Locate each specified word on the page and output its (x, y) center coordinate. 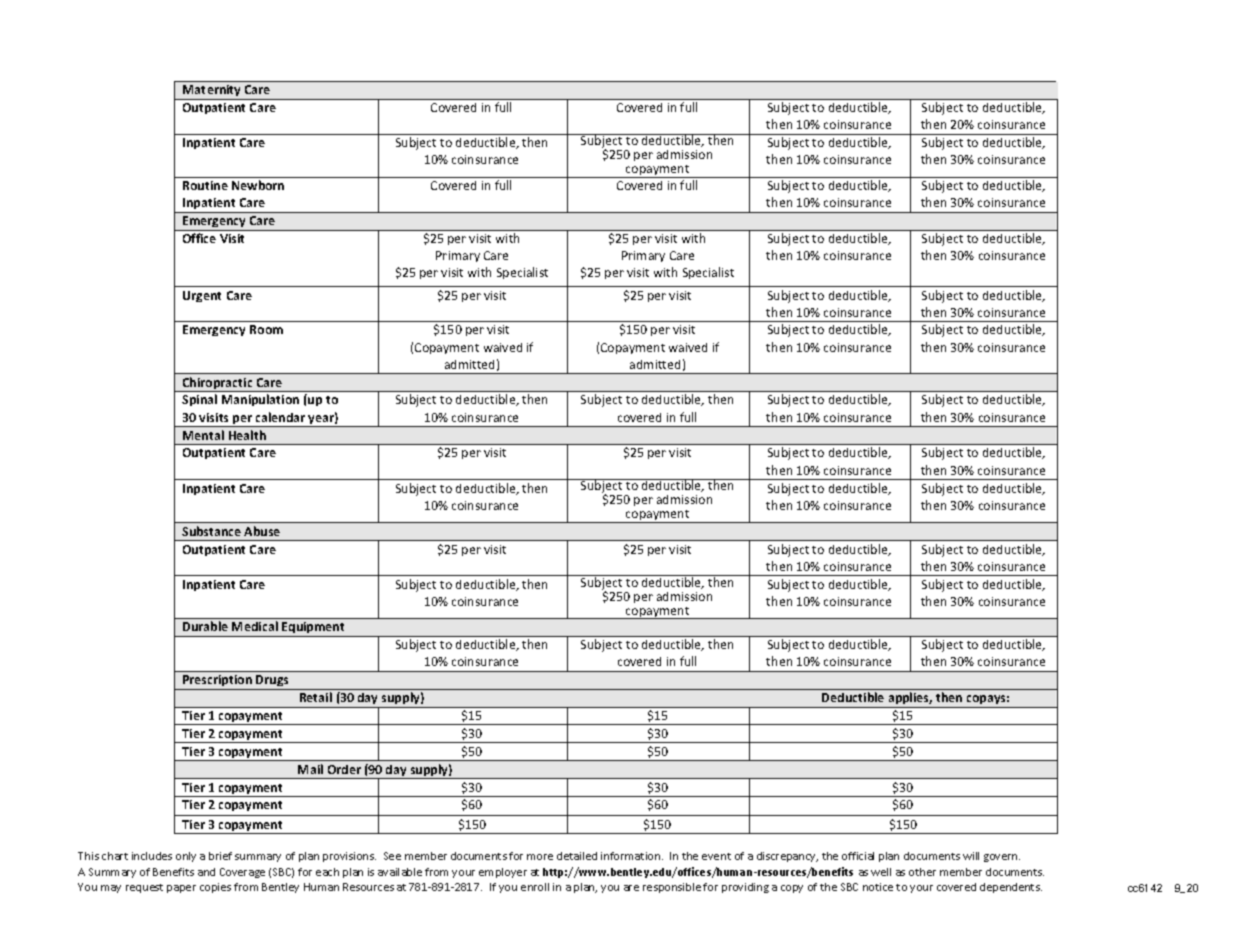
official (858, 856)
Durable (205, 626)
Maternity (212, 92)
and (206, 872)
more (540, 857)
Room (266, 329)
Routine (205, 185)
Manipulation (260, 400)
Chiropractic (218, 384)
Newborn (258, 185)
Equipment (313, 629)
